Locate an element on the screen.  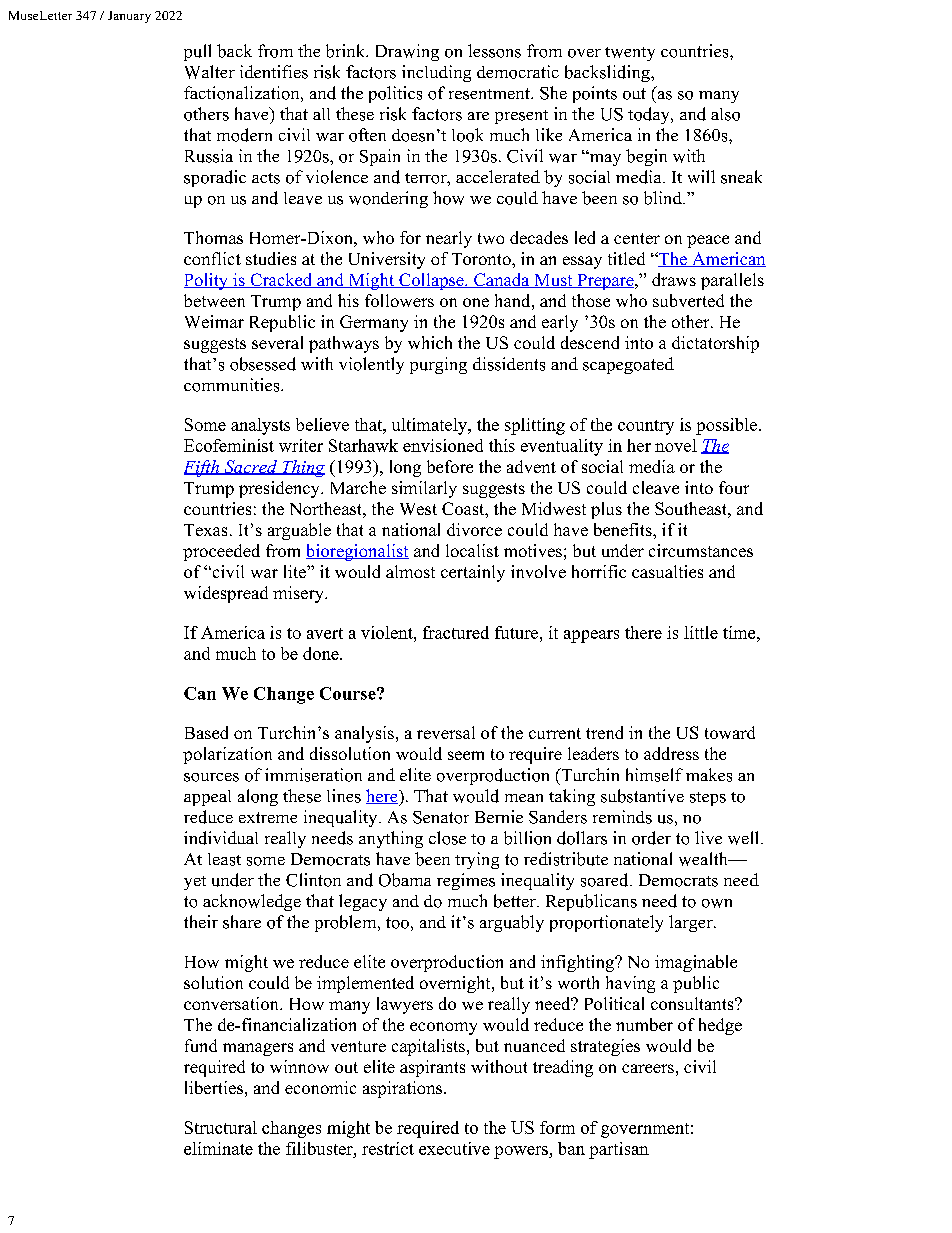
Structural is located at coordinates (221, 1127).
